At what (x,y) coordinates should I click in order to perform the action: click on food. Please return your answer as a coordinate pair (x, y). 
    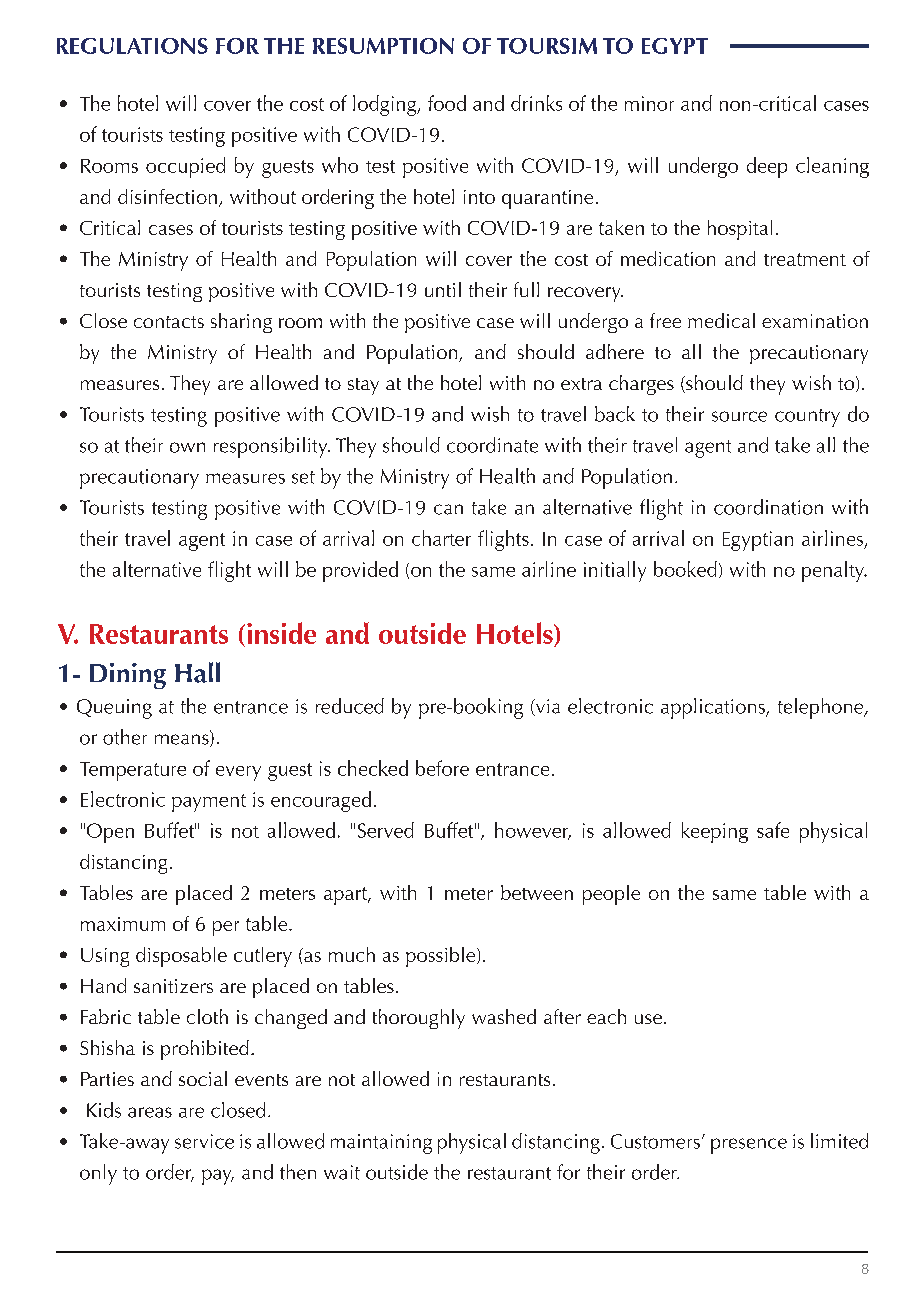
    Looking at the image, I should click on (447, 103).
